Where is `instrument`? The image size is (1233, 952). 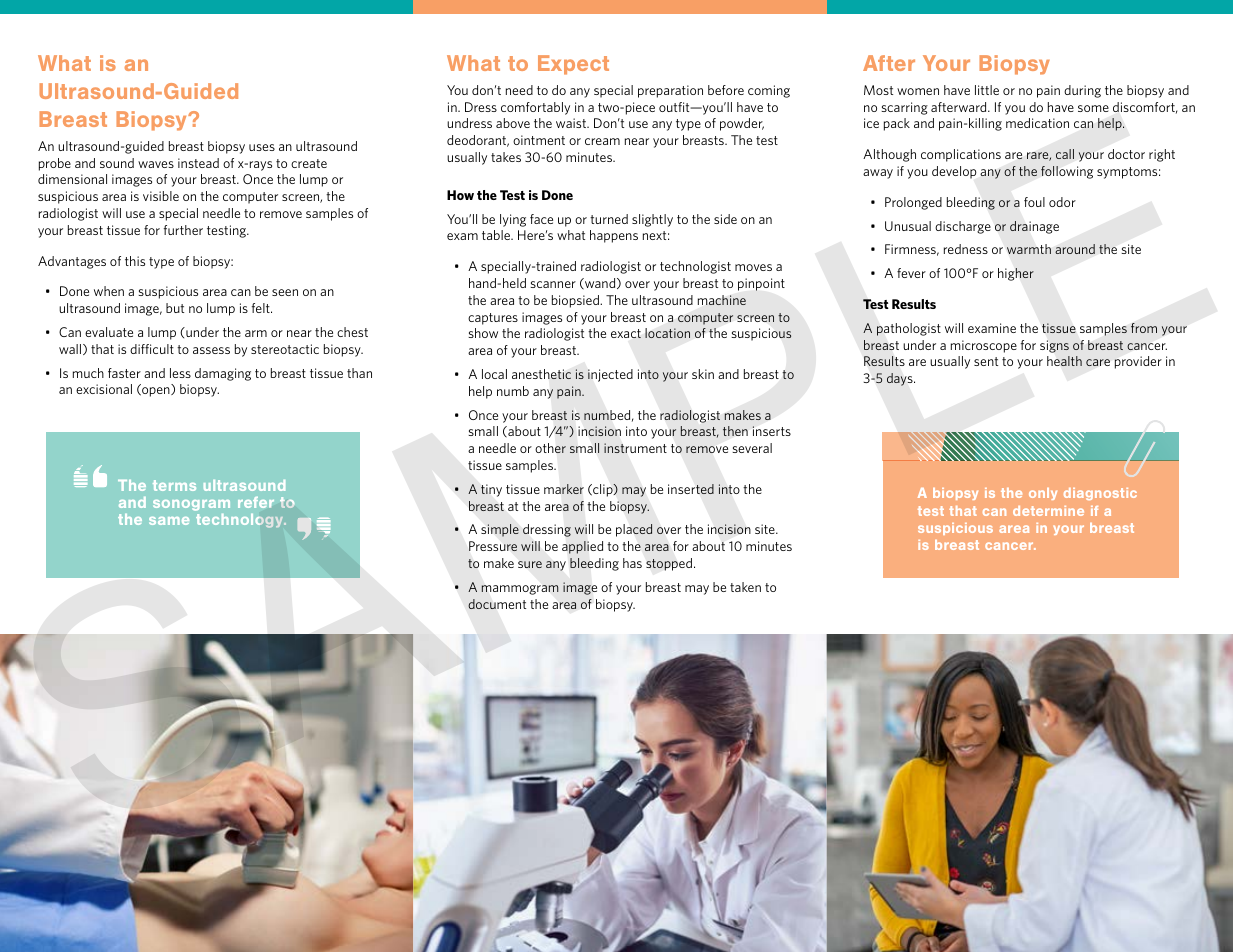
instrument is located at coordinates (635, 448).
